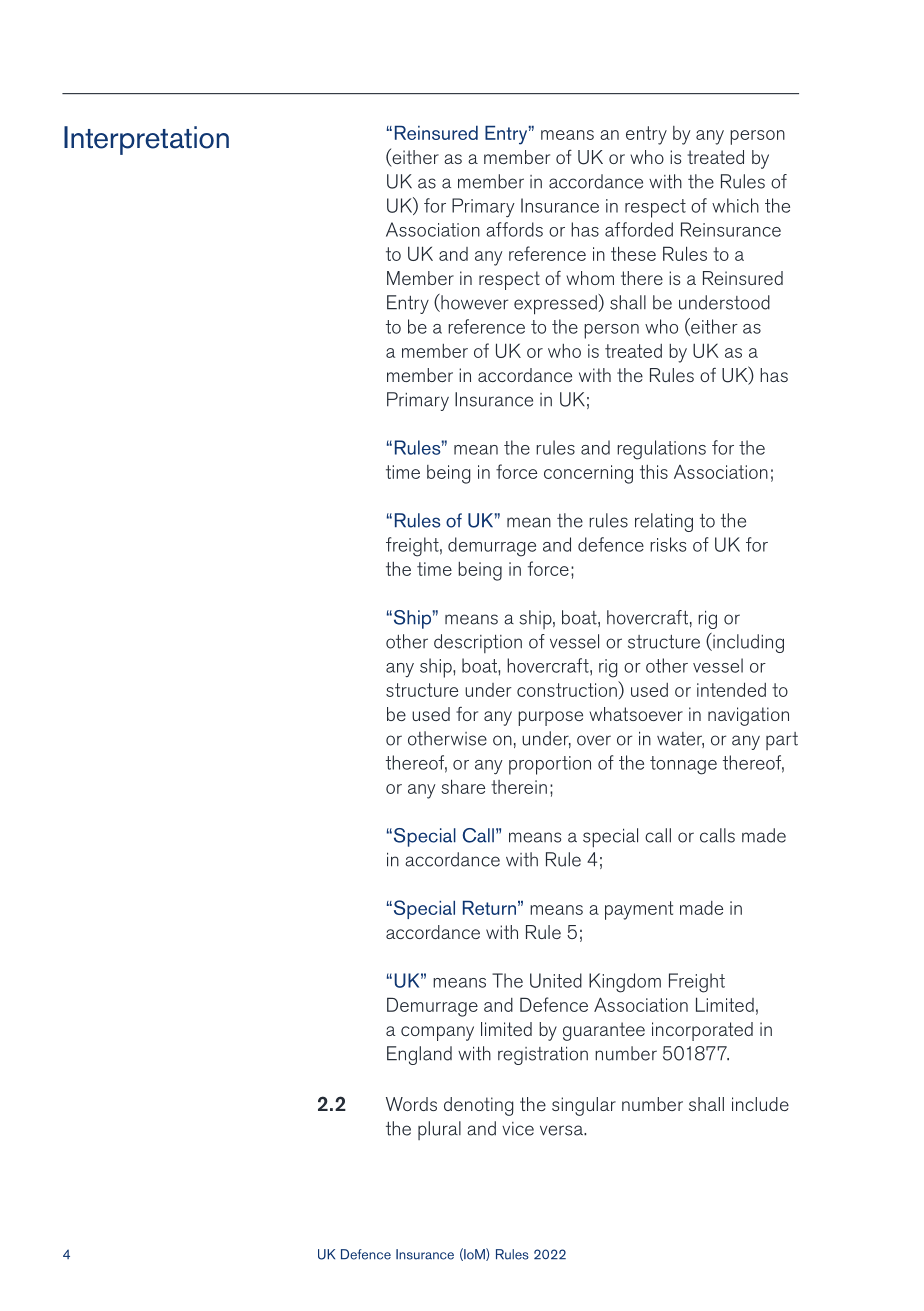  What do you see at coordinates (419, 1055) in the page?
I see `England` at bounding box center [419, 1055].
